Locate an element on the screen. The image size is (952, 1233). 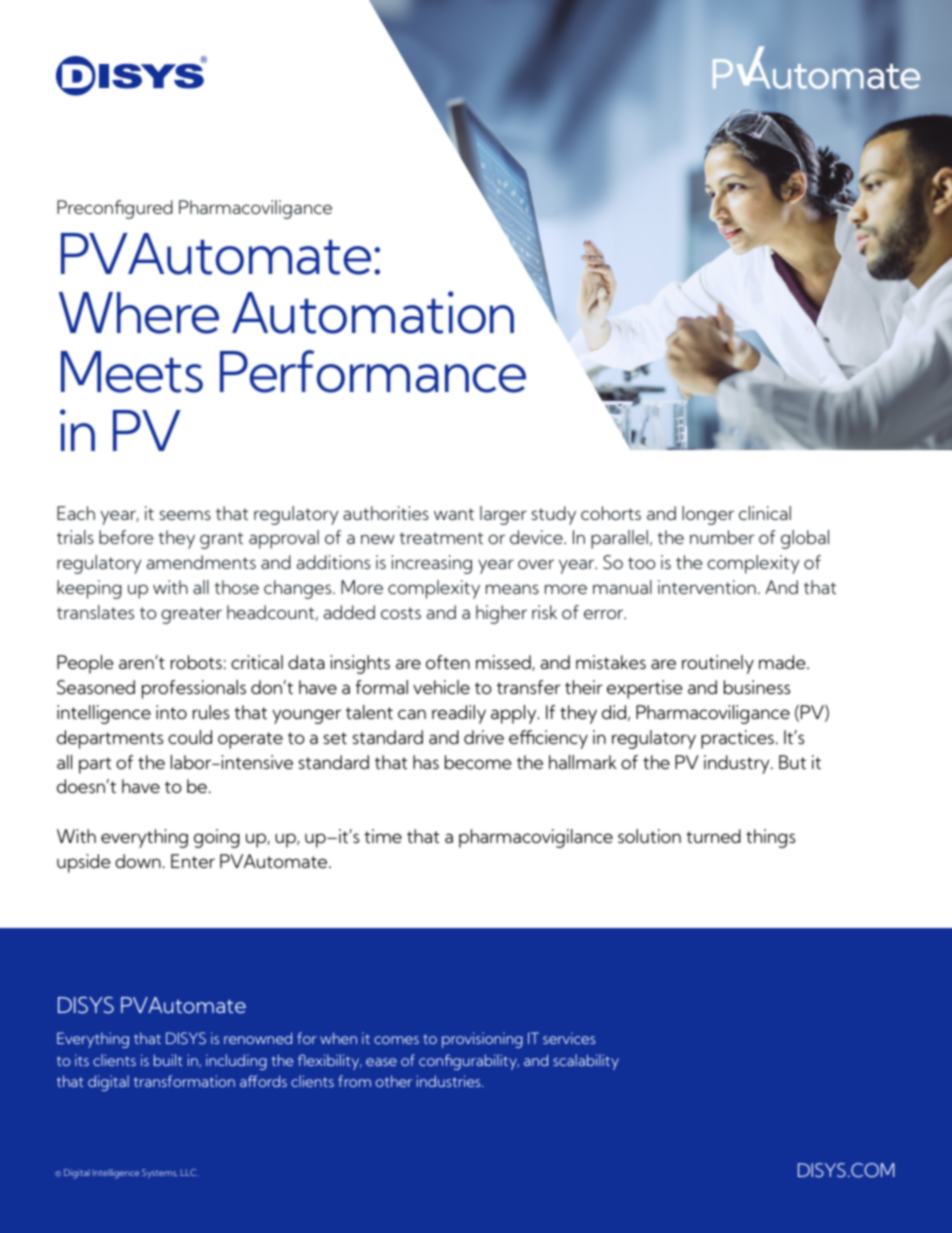
Preconfigured is located at coordinates (115, 209).
